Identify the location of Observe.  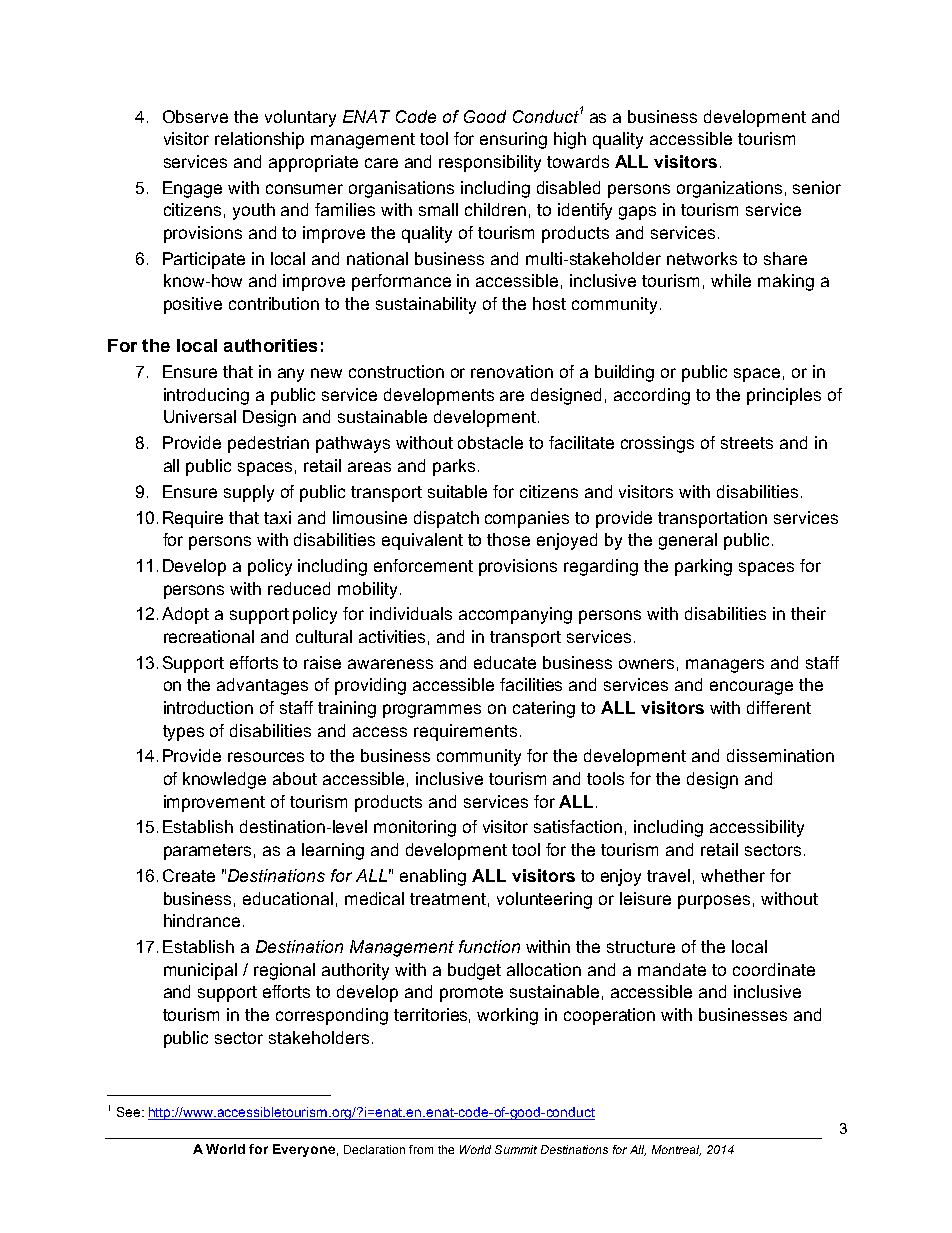
(195, 116).
